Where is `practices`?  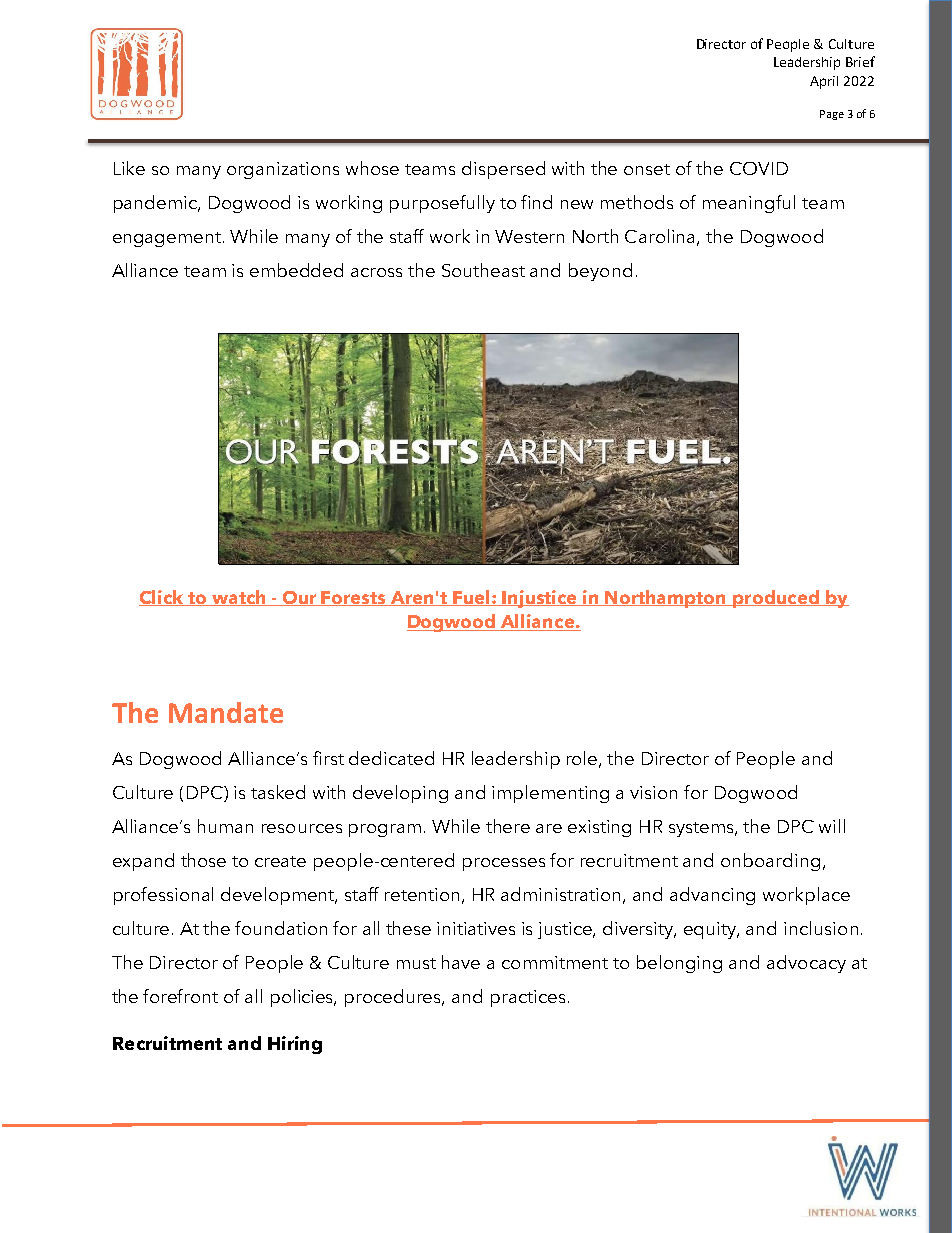
practices is located at coordinates (528, 998).
